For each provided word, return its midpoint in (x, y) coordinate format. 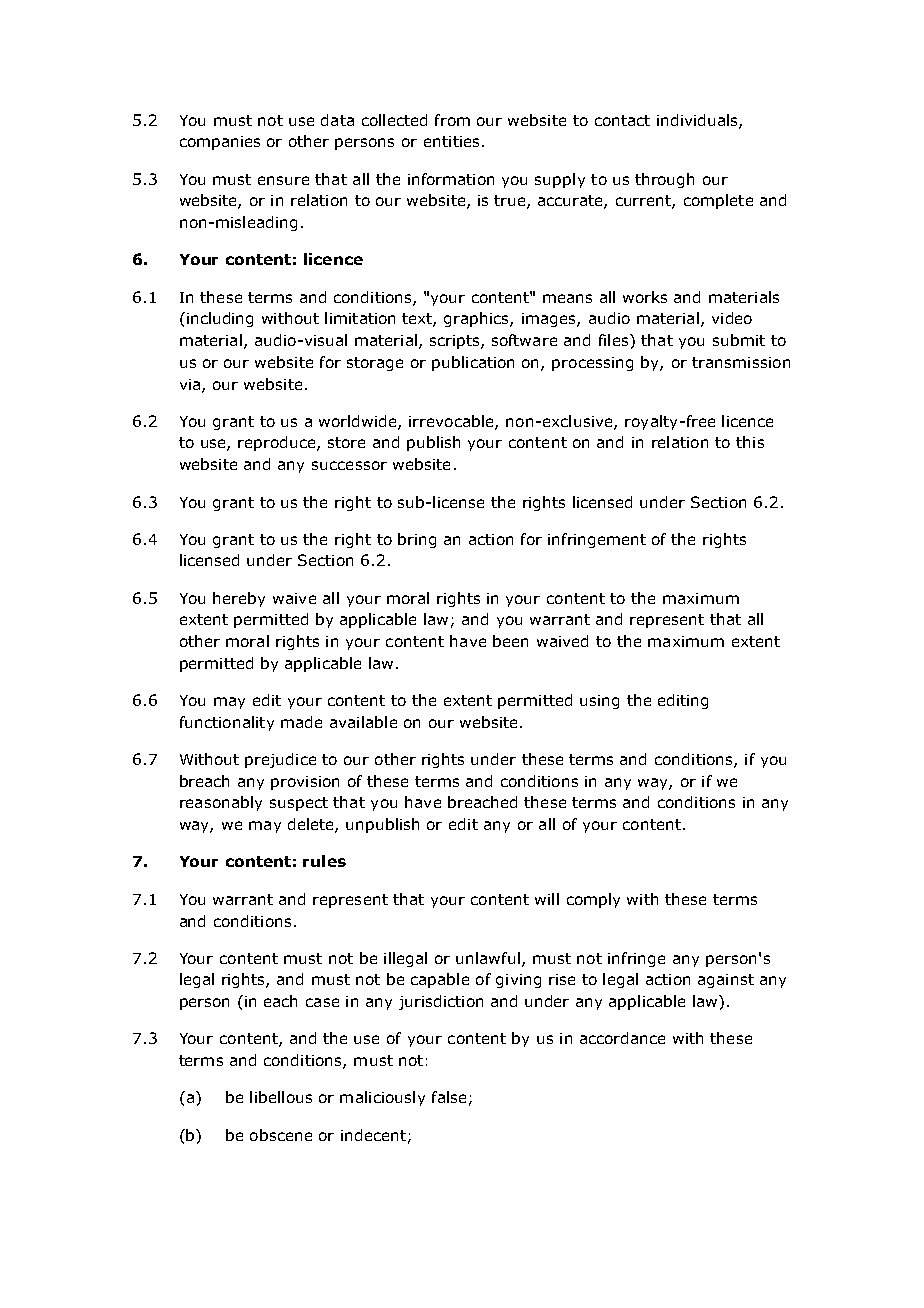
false (449, 1097)
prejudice (280, 760)
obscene (281, 1135)
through (664, 180)
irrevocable (452, 422)
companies (220, 143)
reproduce (278, 443)
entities (451, 141)
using (599, 702)
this (750, 442)
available (363, 722)
